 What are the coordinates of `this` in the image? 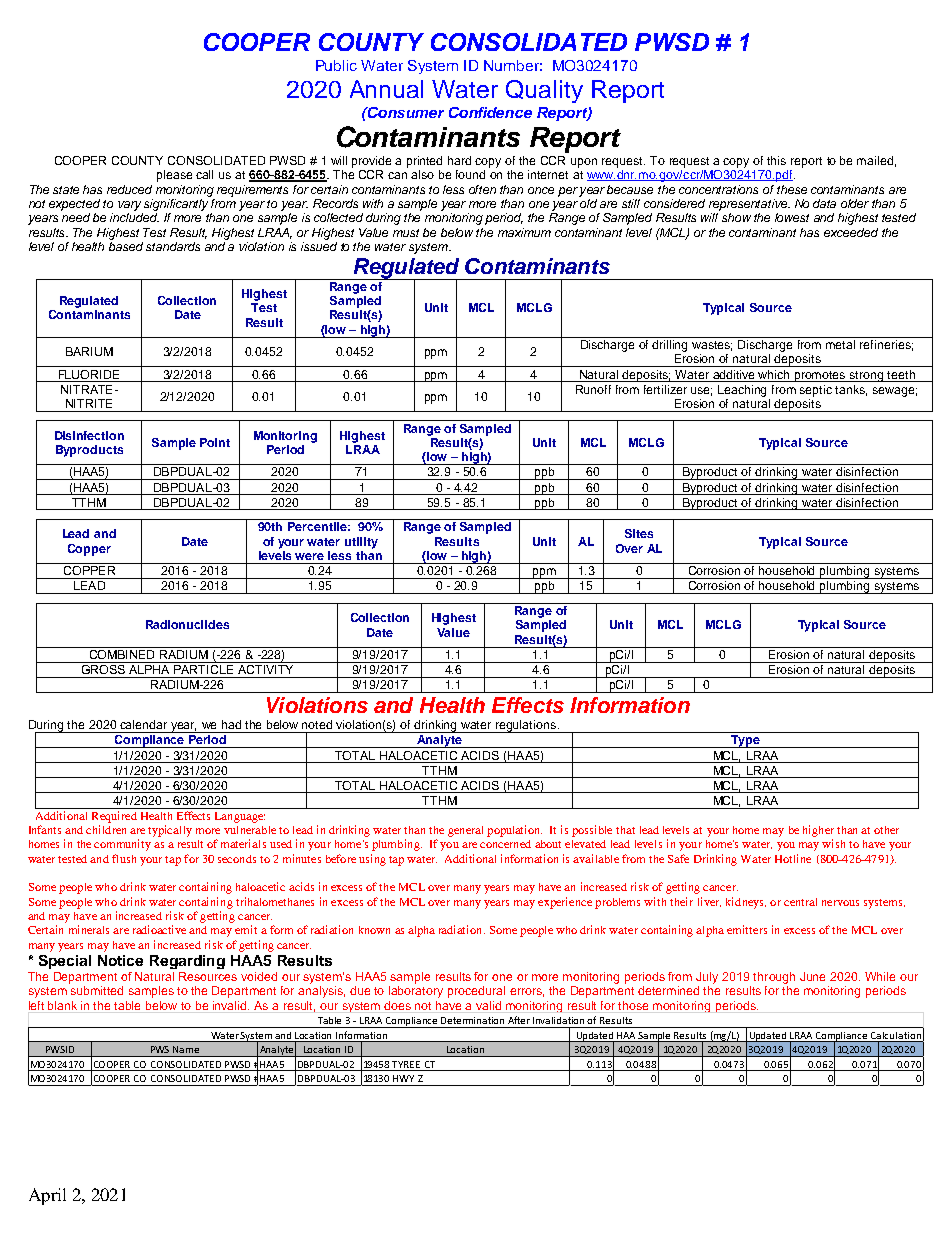 It's located at (776, 160).
